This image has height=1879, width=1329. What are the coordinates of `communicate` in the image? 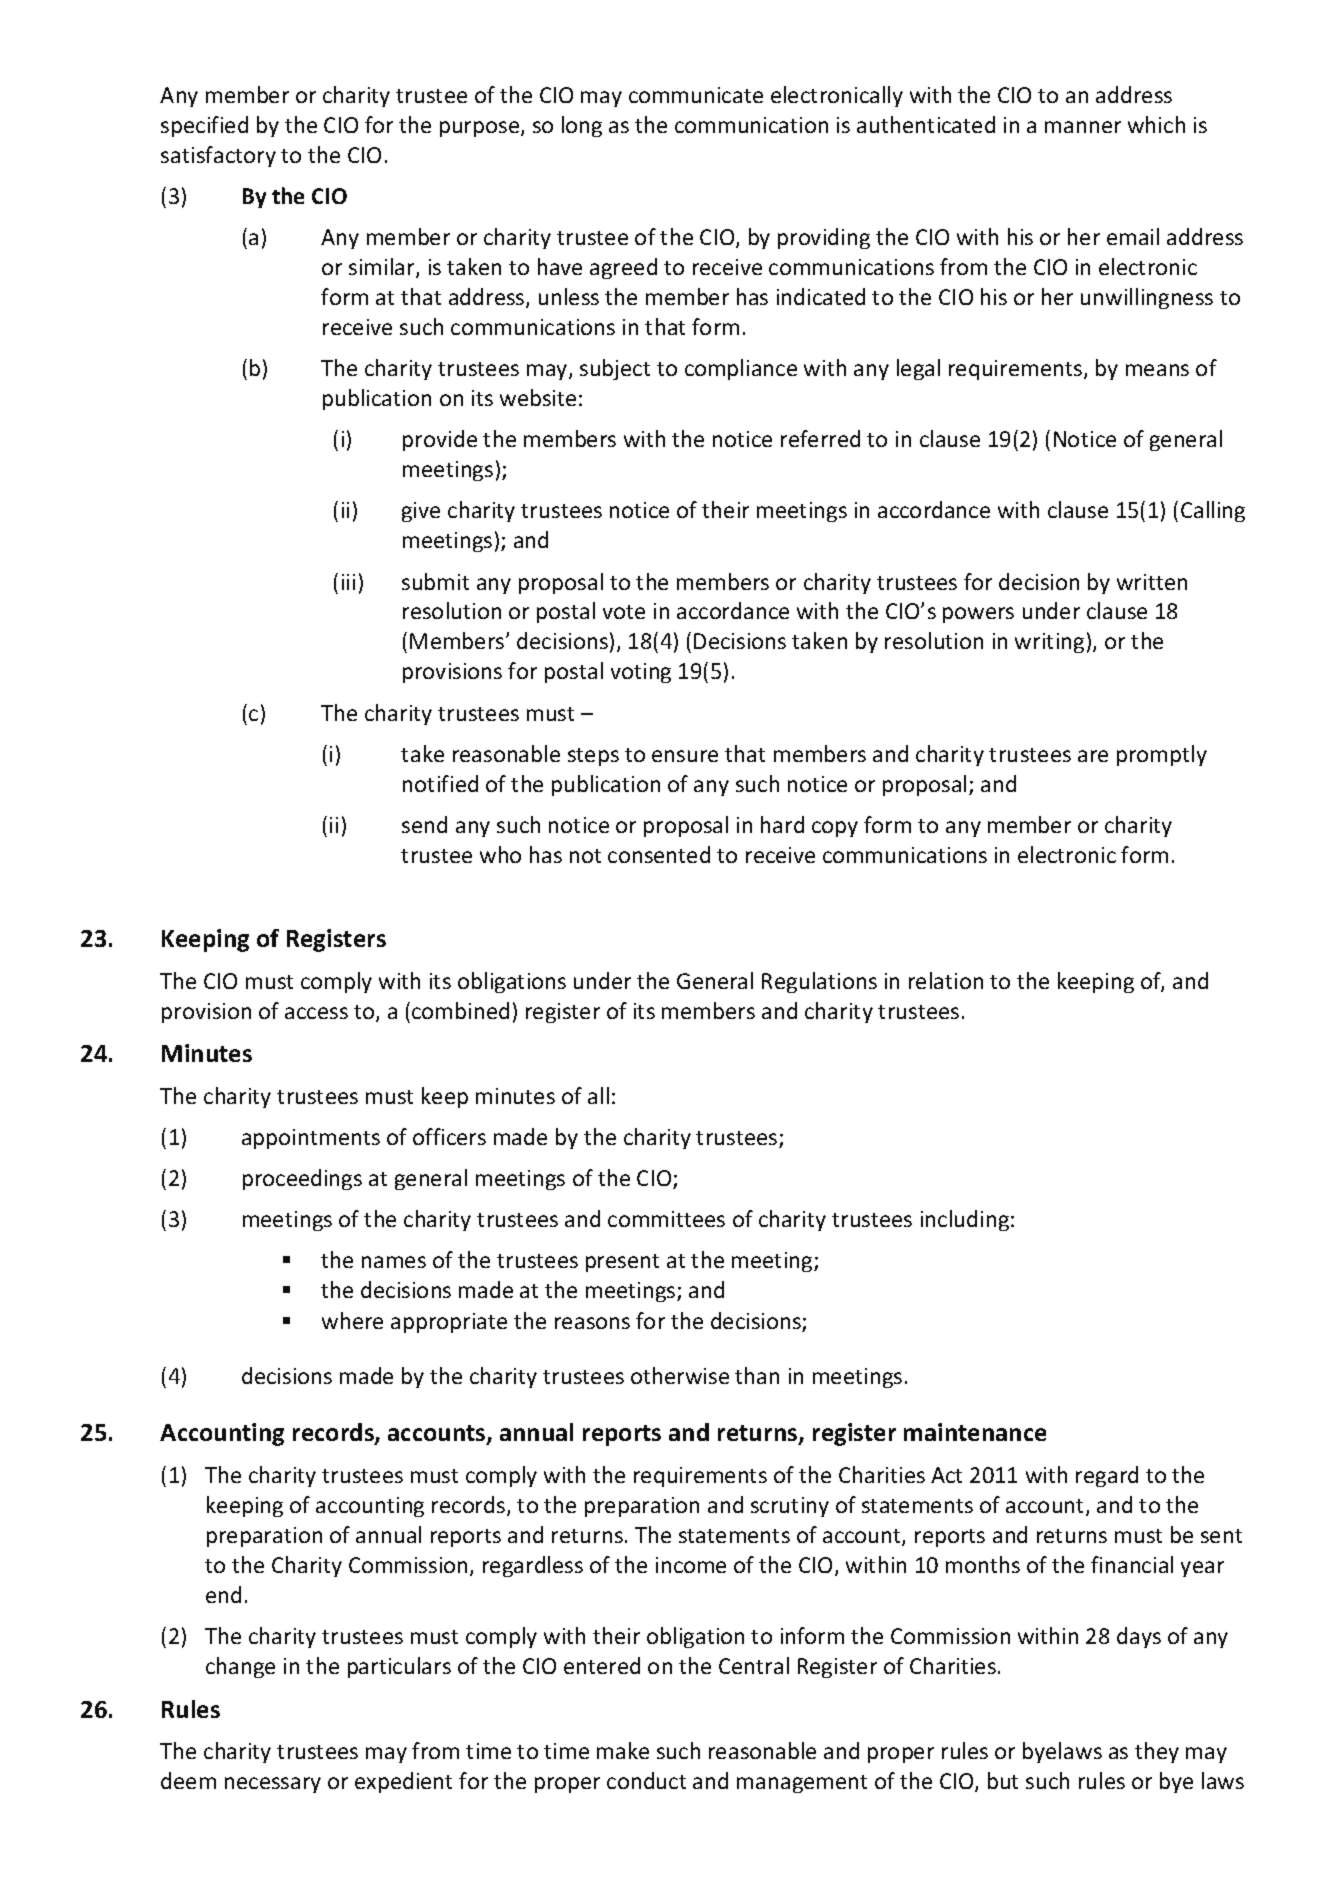 It's located at (696, 95).
